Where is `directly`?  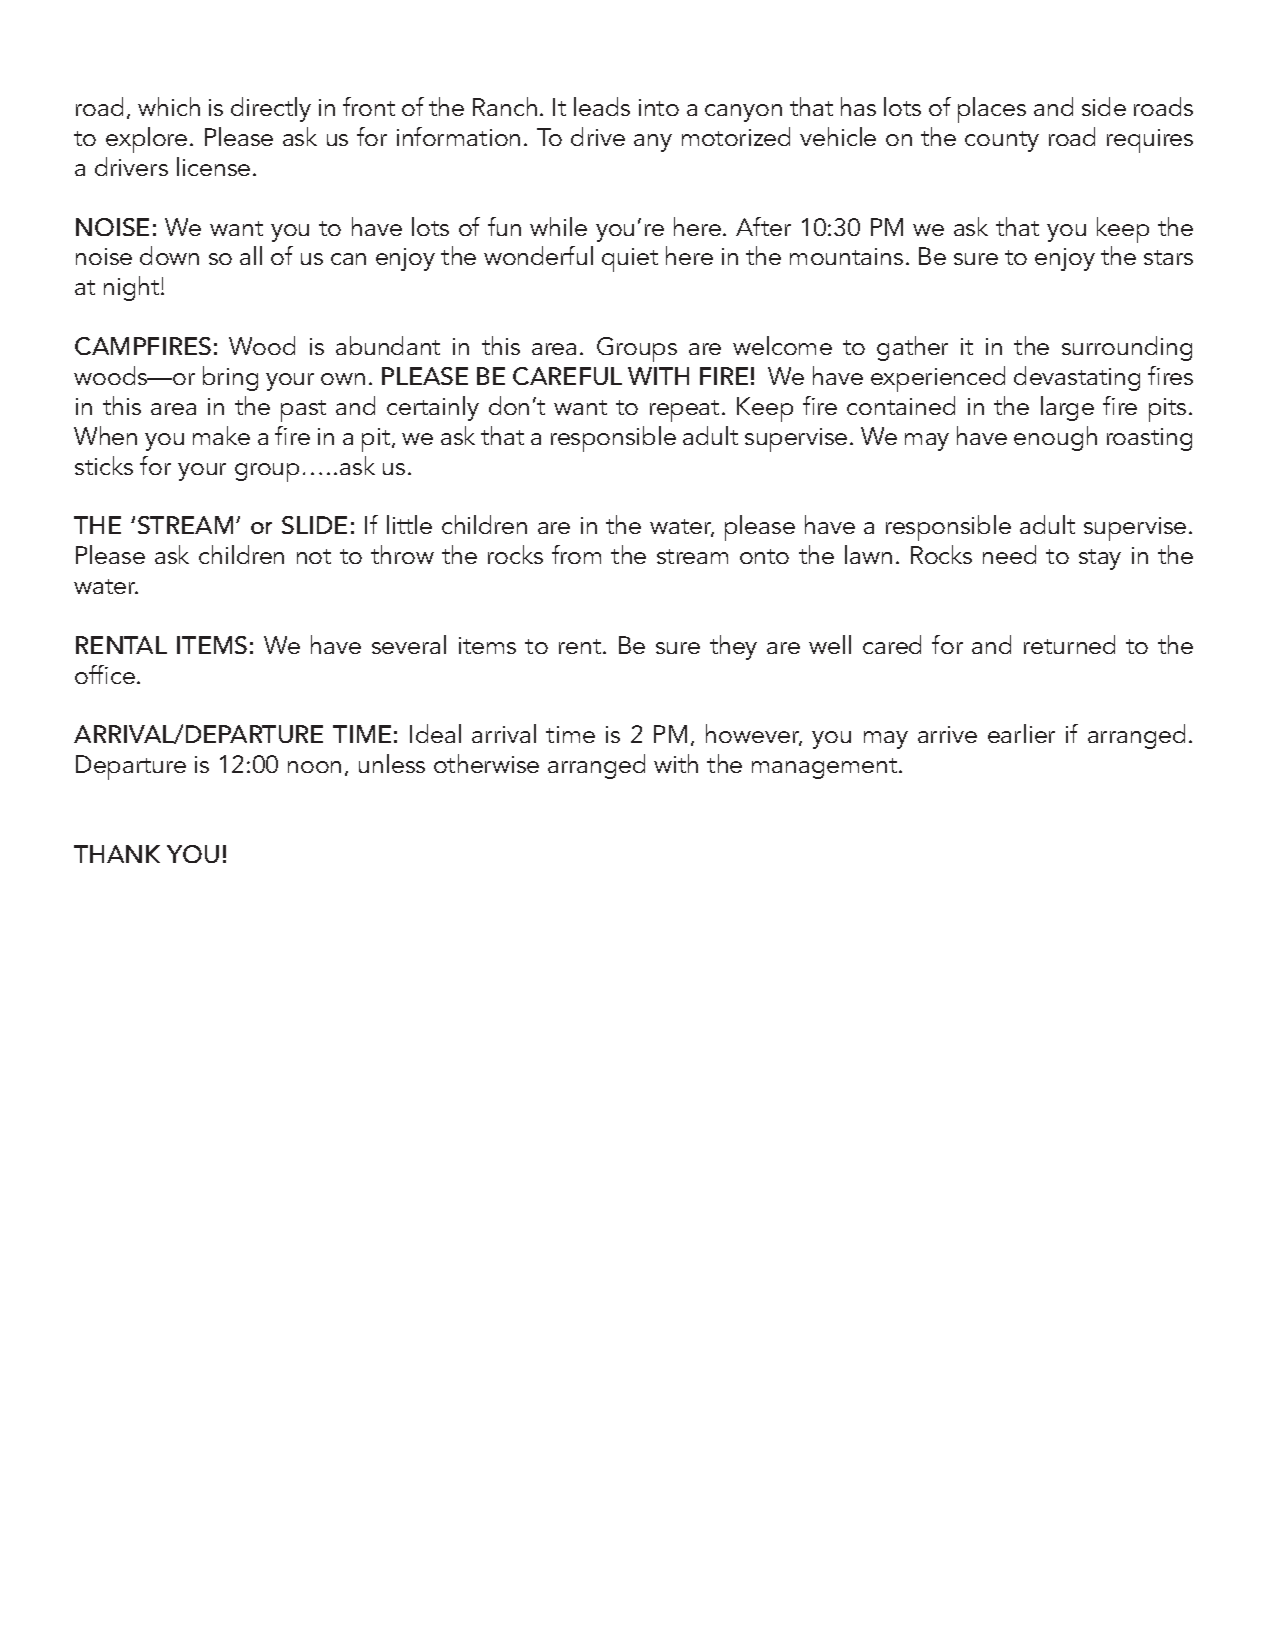
directly is located at coordinates (271, 109).
